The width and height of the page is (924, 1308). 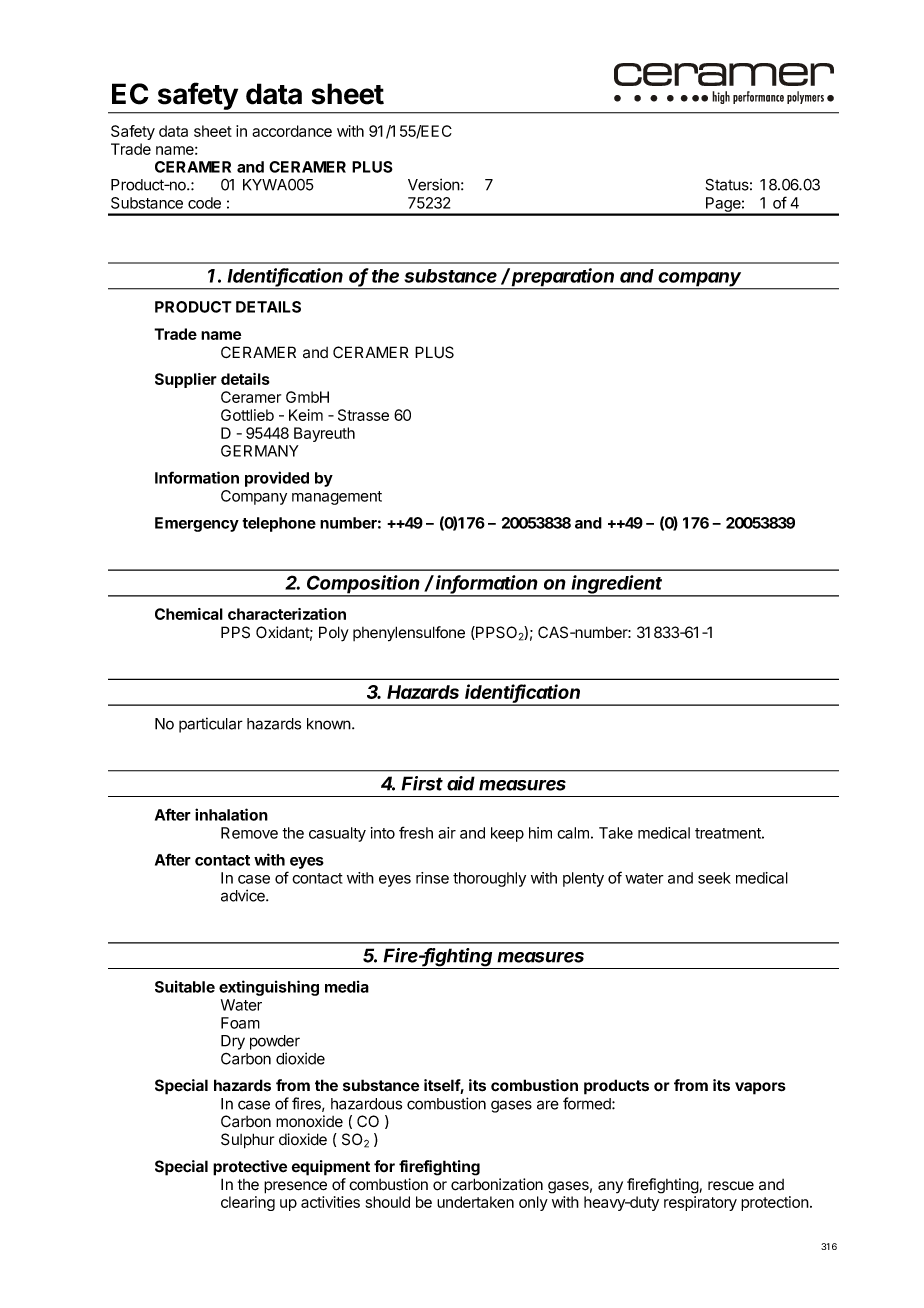 I want to click on vapors, so click(x=760, y=1088).
